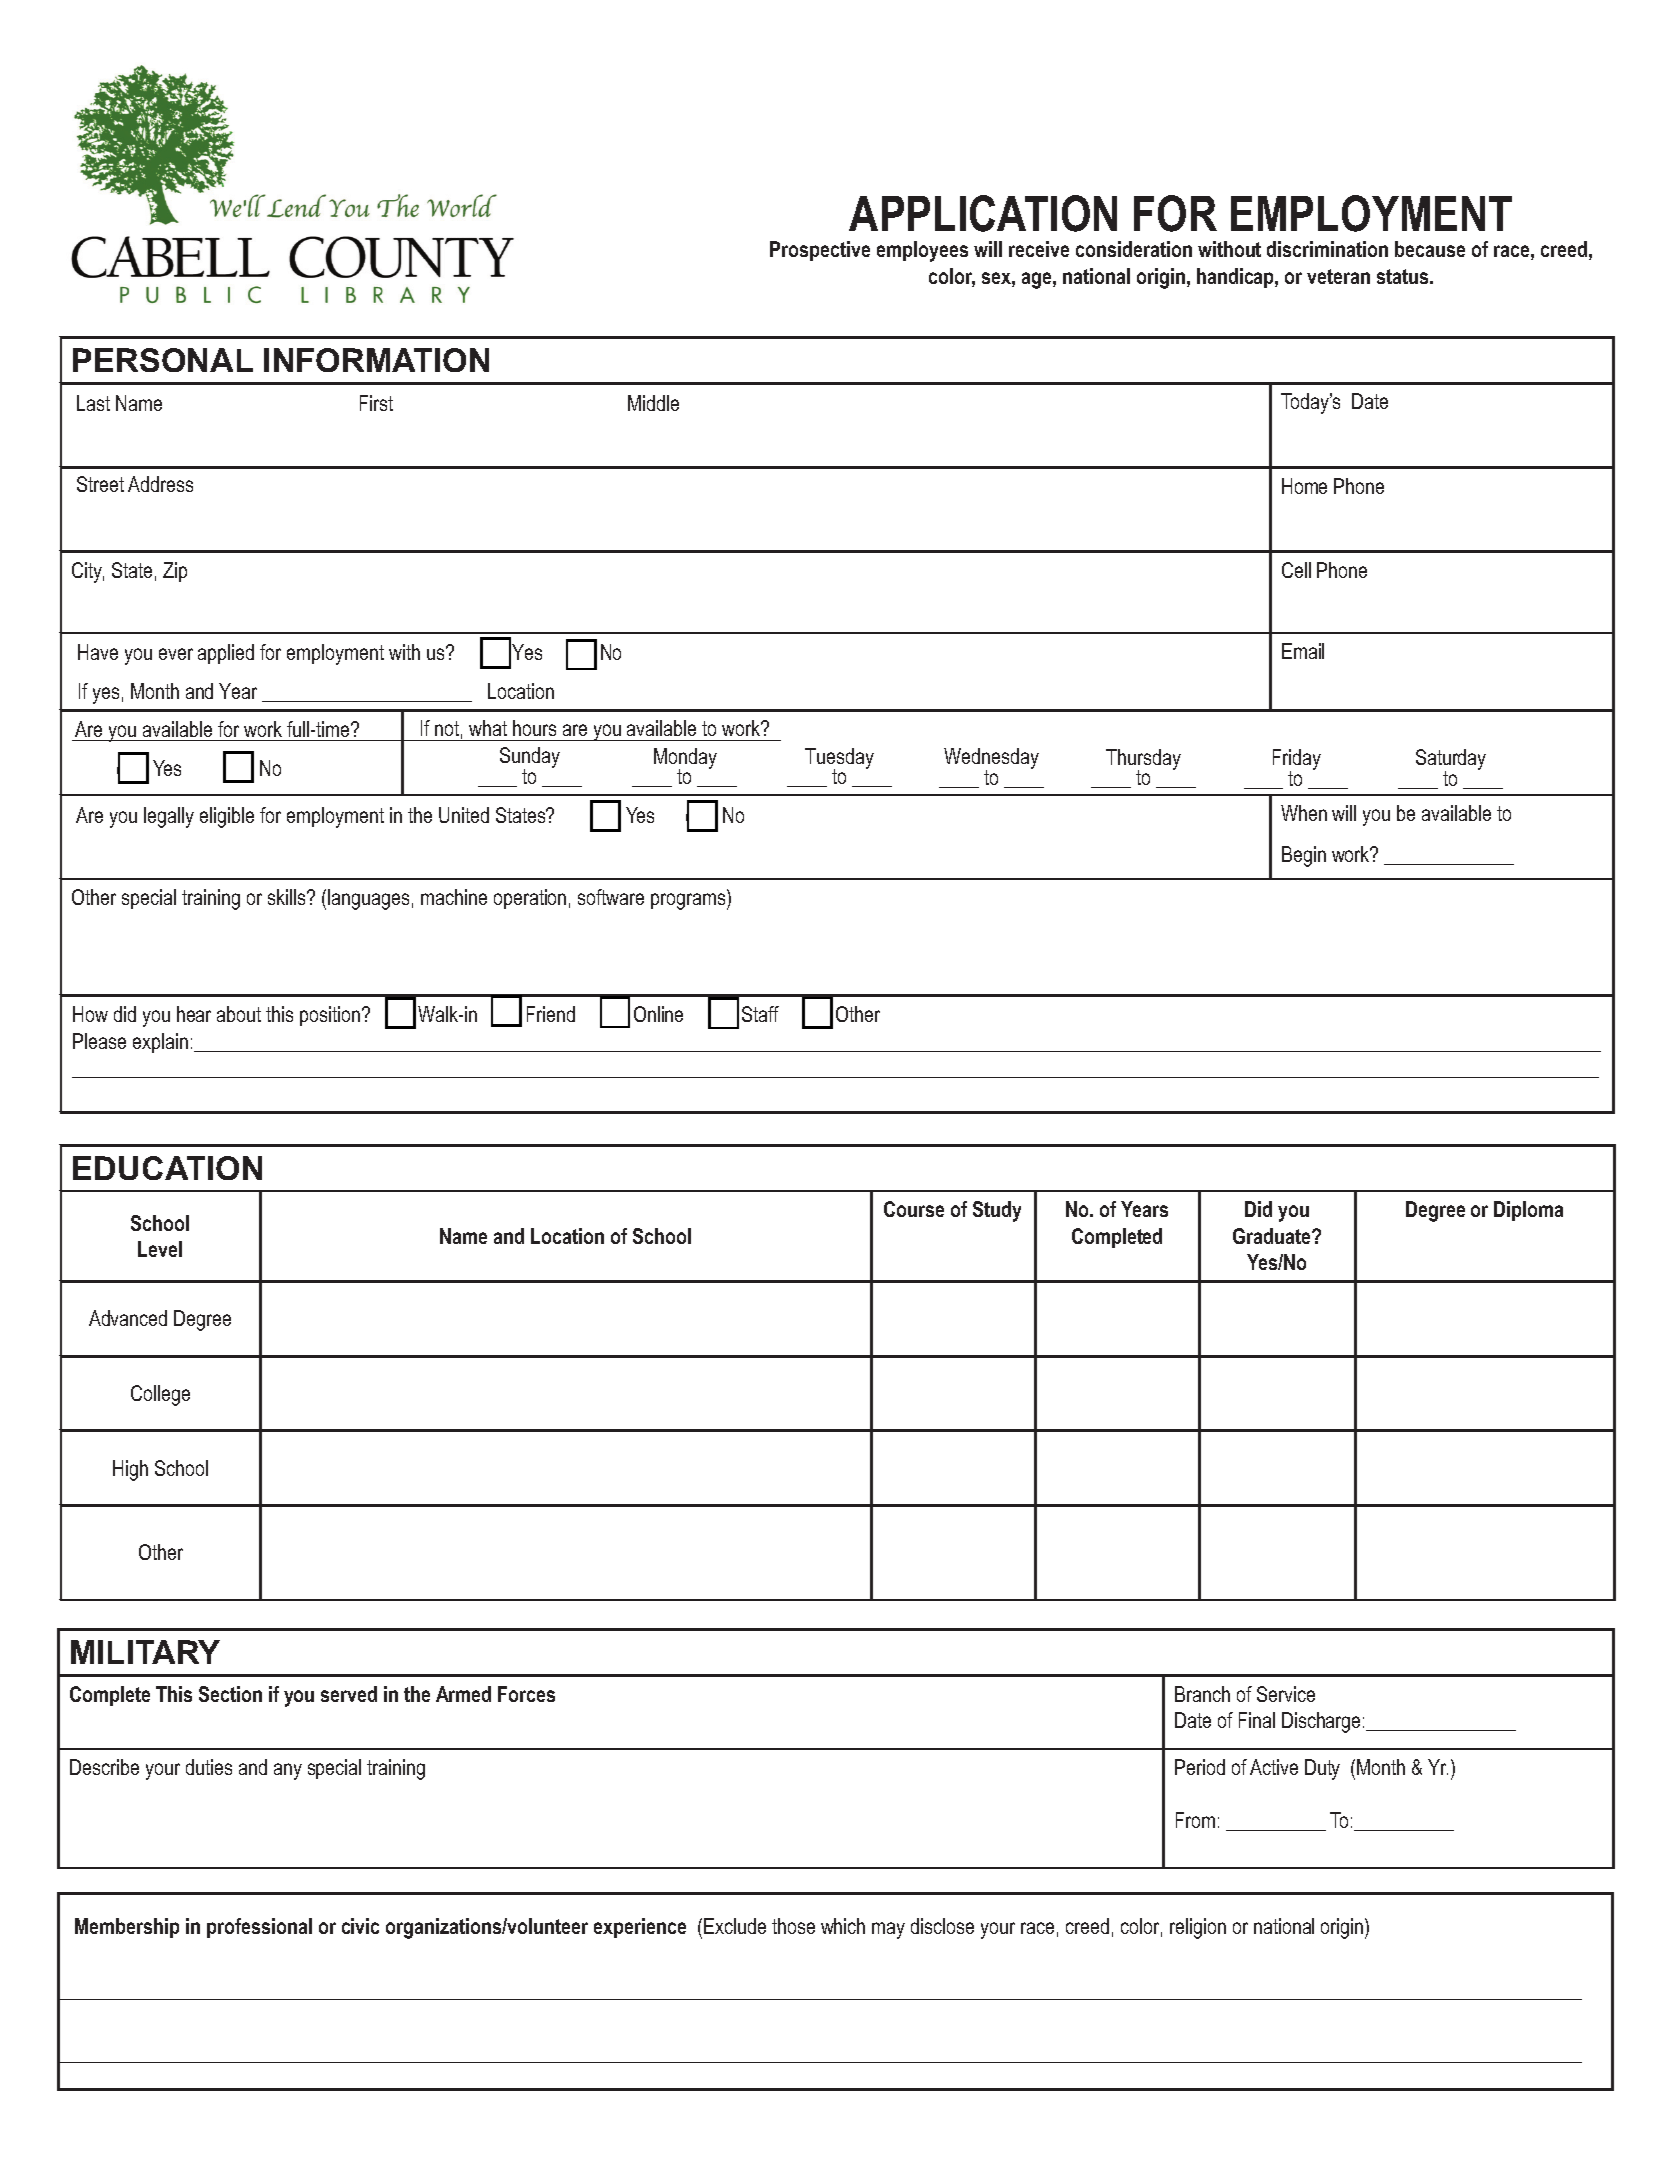 Image resolution: width=1675 pixels, height=2168 pixels. Describe the element at coordinates (259, 1928) in the screenshot. I see `professional` at that location.
